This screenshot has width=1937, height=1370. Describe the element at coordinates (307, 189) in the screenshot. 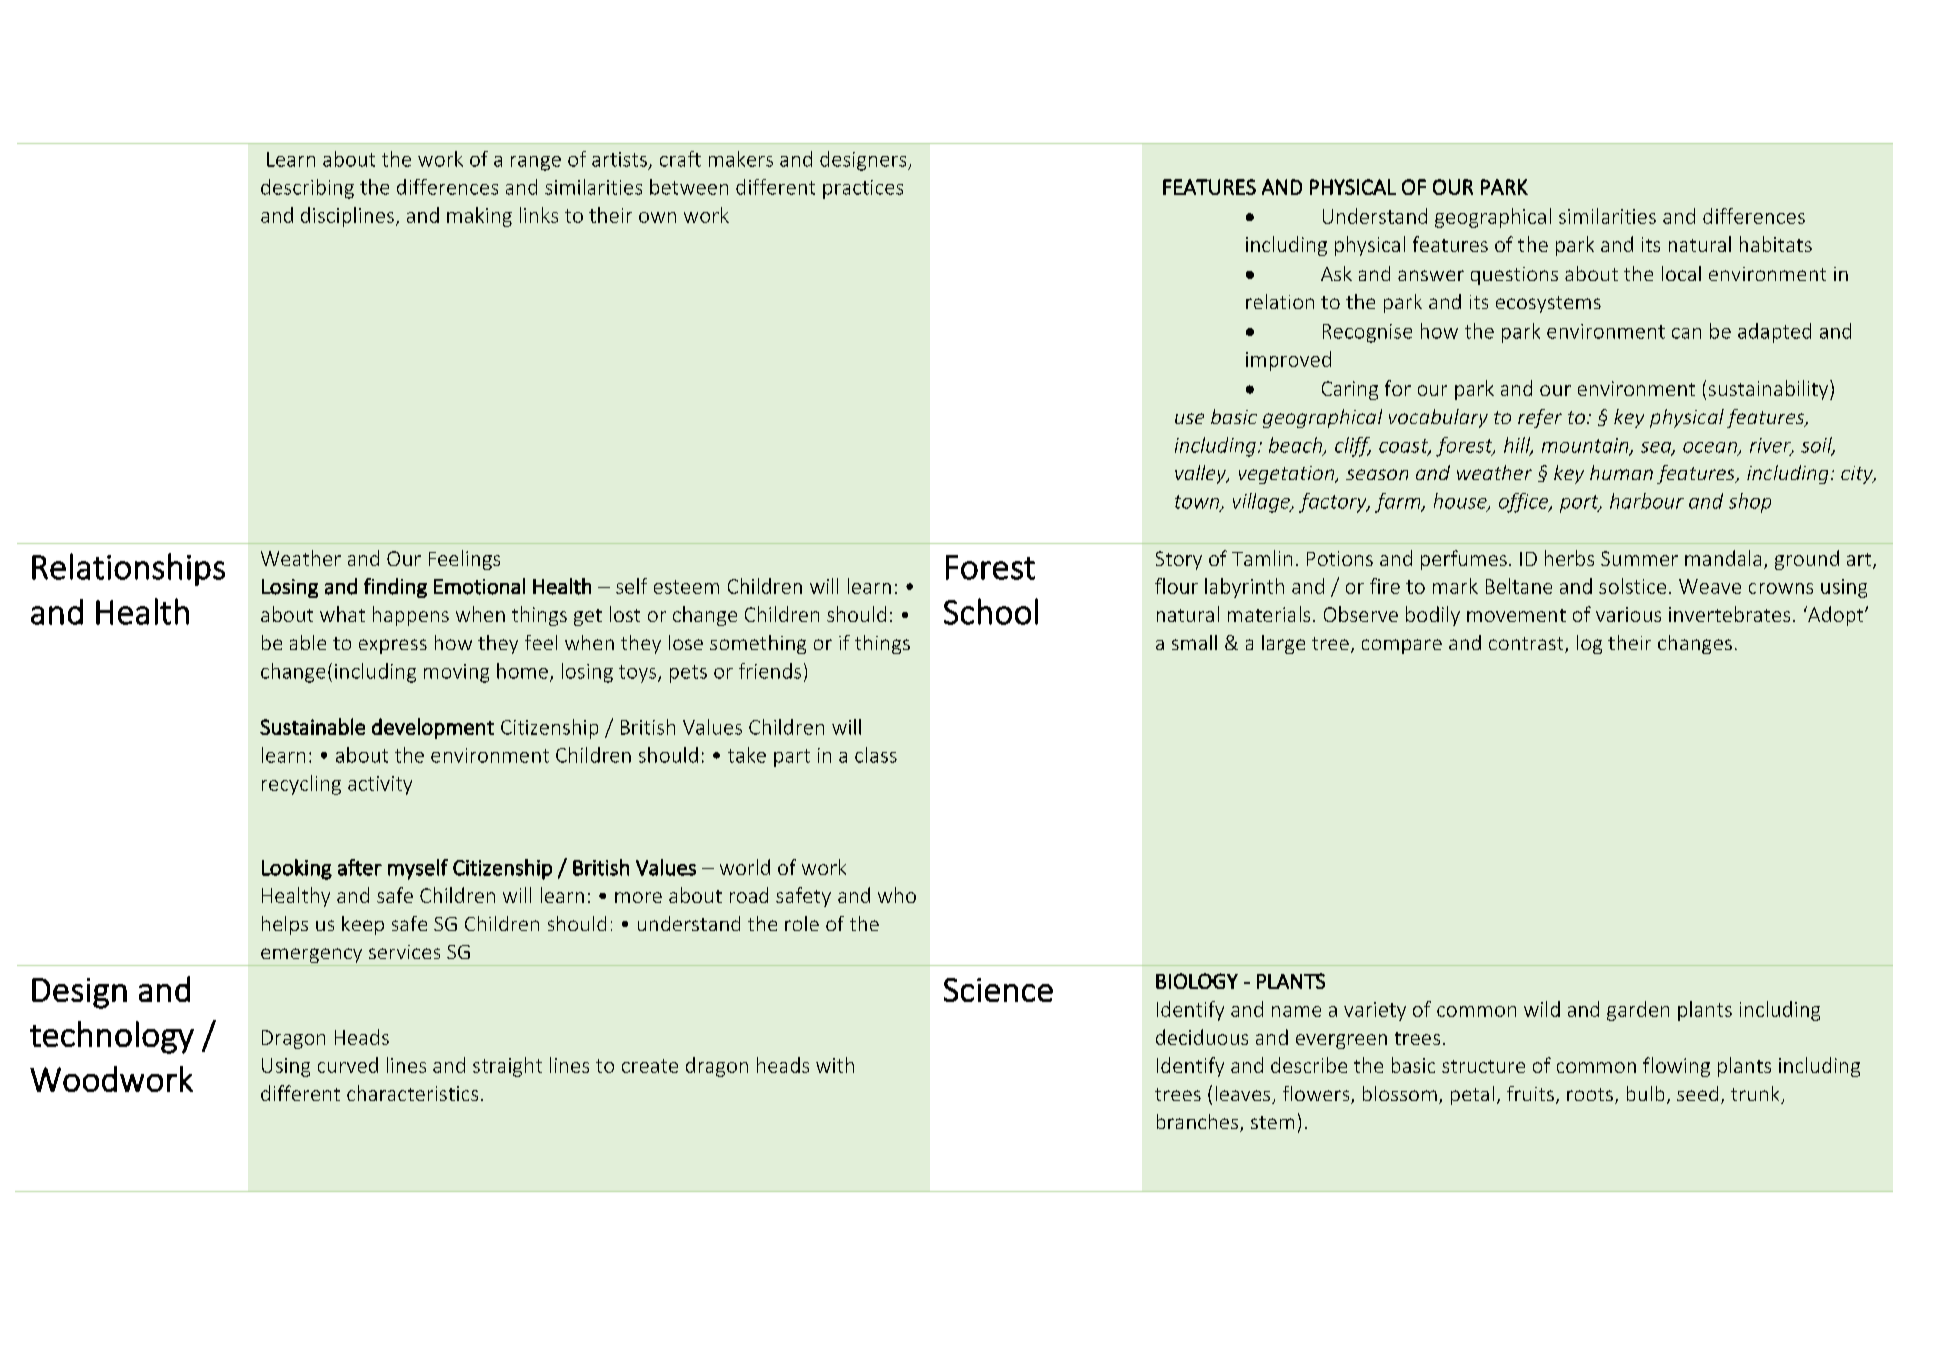

I see `describing` at that location.
